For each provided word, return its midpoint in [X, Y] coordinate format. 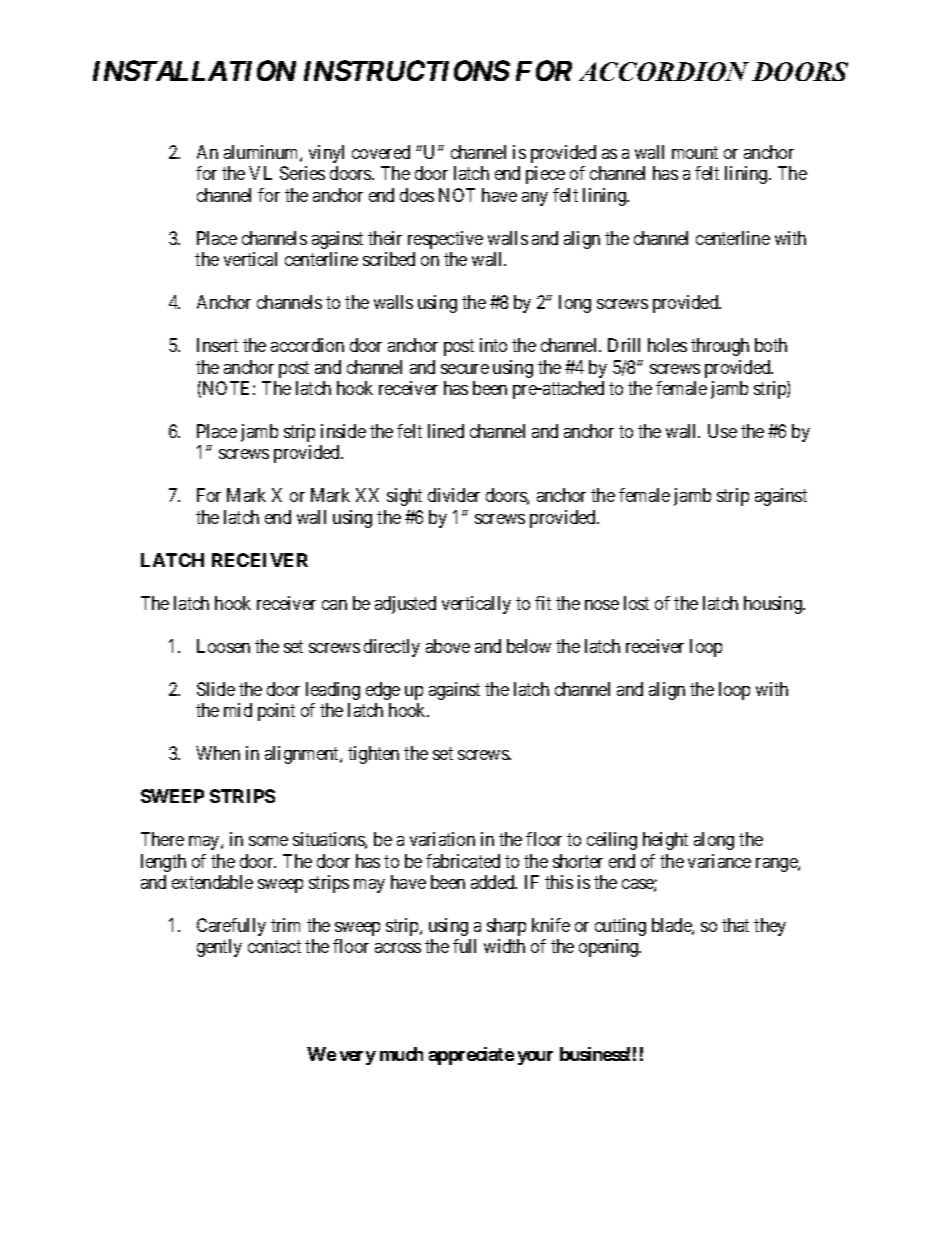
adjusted [405, 605]
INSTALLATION [194, 70]
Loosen [223, 646]
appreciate [471, 1056]
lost [636, 603]
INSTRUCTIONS [407, 70]
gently [219, 948]
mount [695, 152]
